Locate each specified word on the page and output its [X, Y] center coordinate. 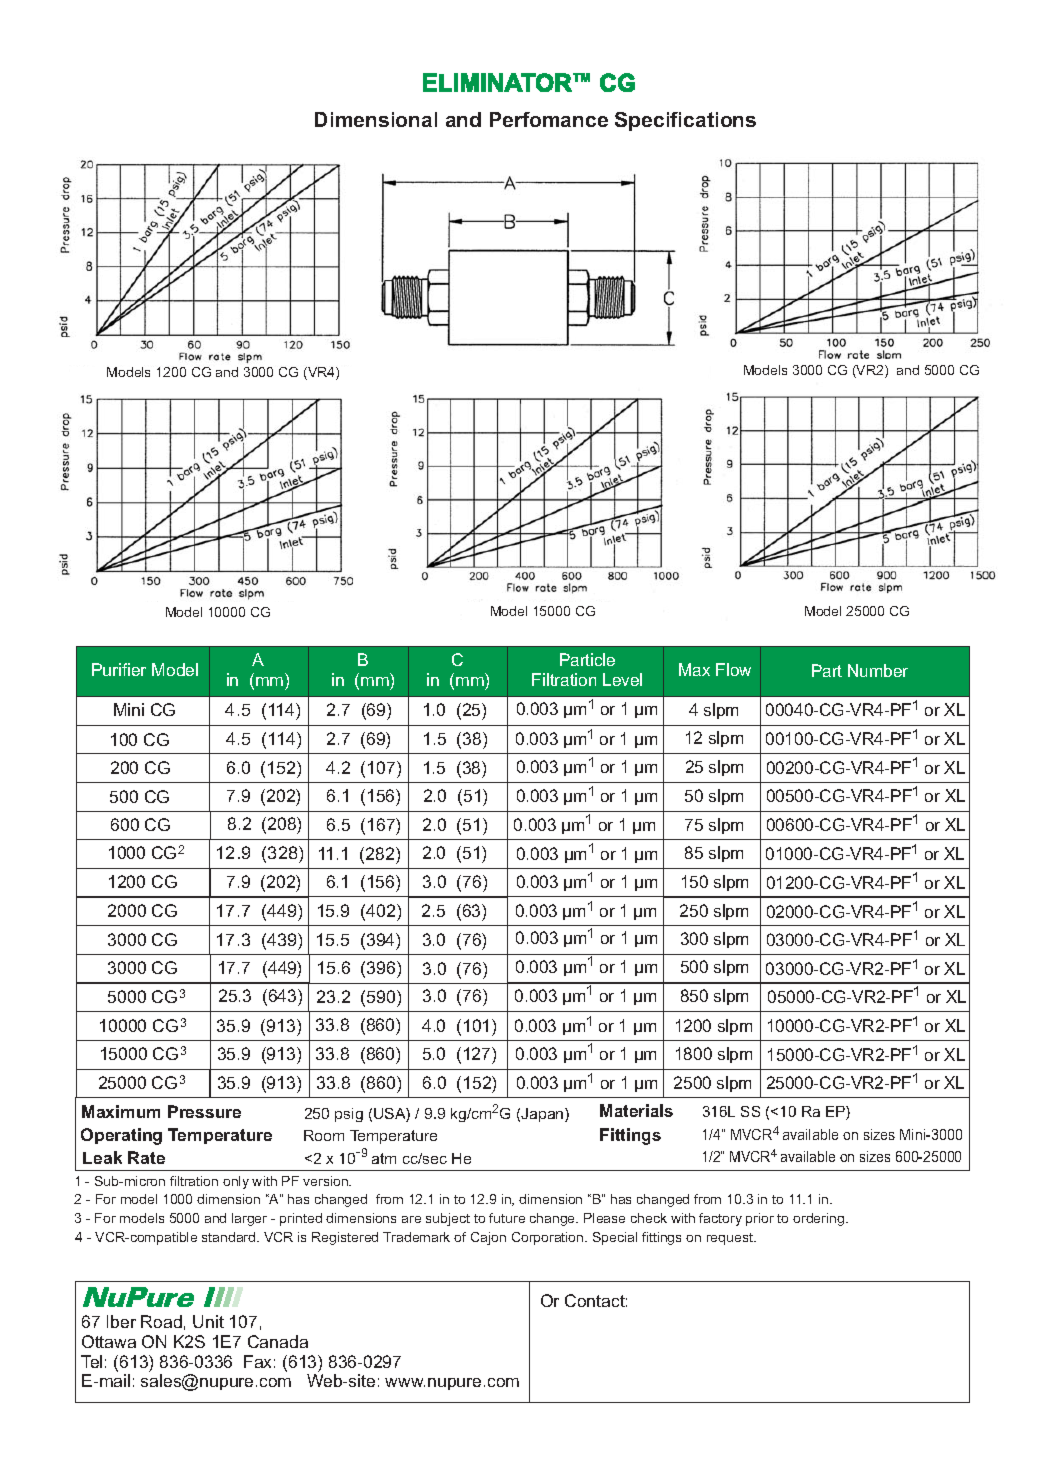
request [731, 1239]
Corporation [549, 1238]
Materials [636, 1110]
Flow [733, 669]
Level [622, 679]
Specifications [685, 121]
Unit [208, 1321]
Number [878, 670]
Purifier [119, 669]
